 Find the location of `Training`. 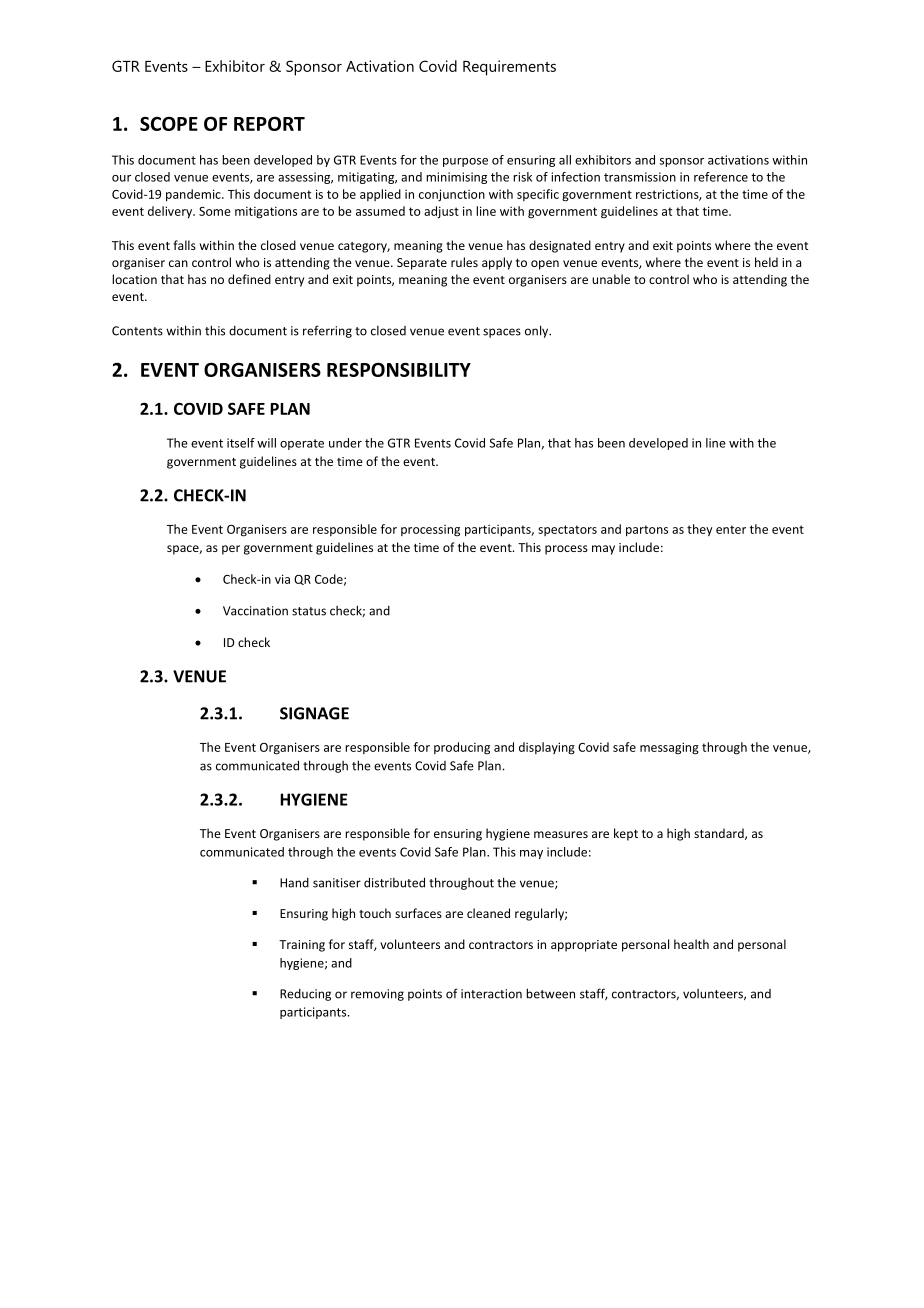

Training is located at coordinates (302, 946).
